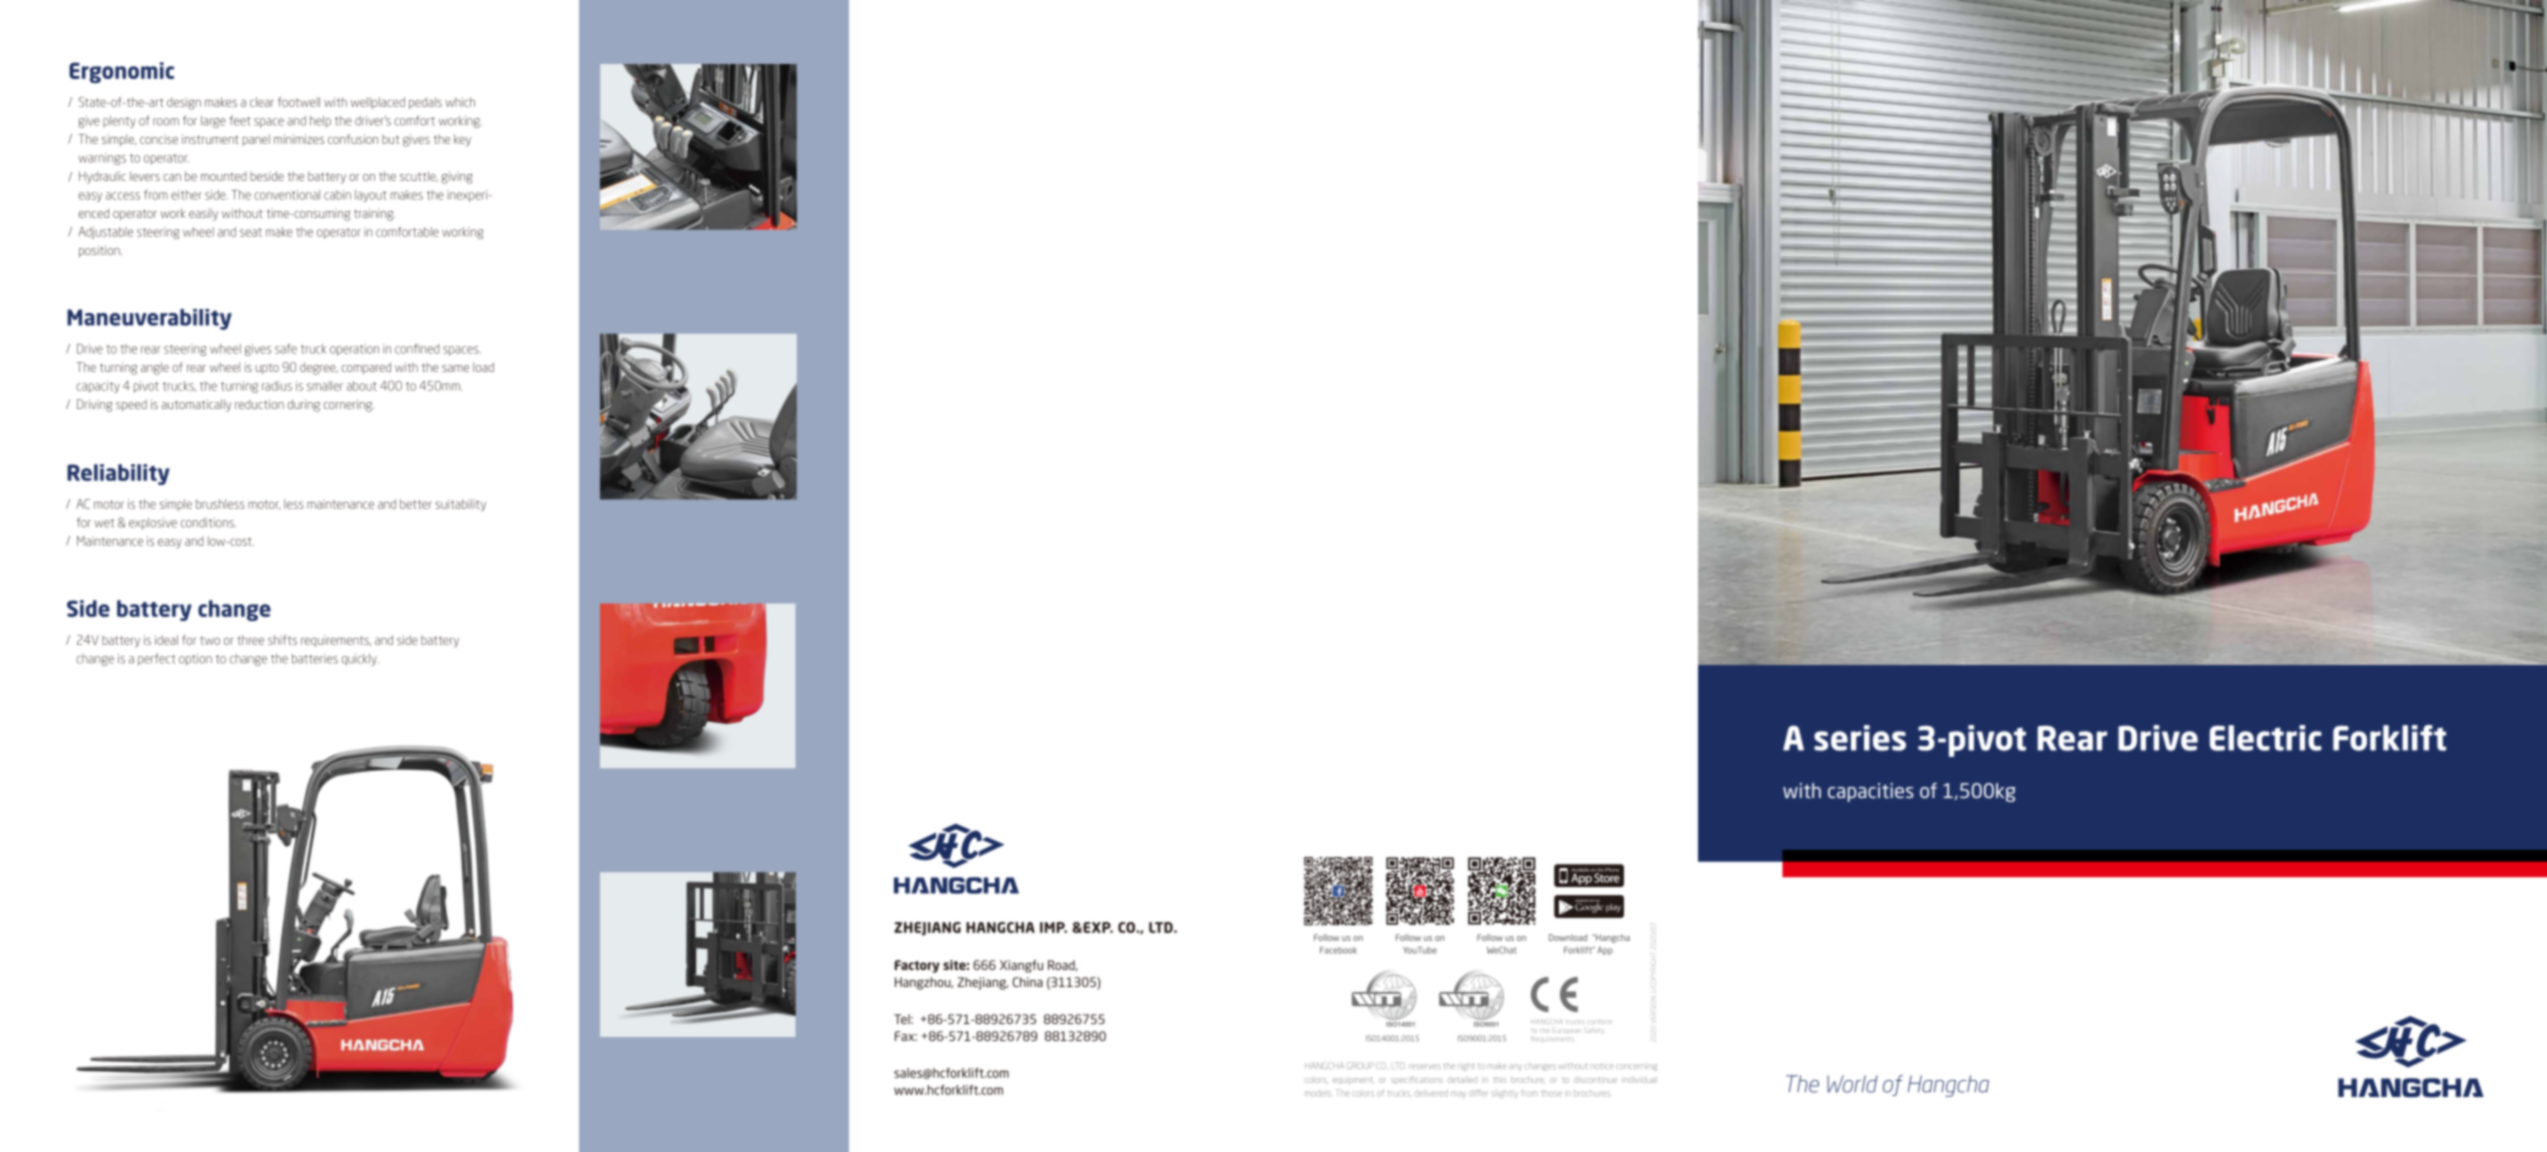 The height and width of the screenshot is (1152, 2547). Describe the element at coordinates (1360, 1065) in the screenshot. I see `GROUP` at that location.
